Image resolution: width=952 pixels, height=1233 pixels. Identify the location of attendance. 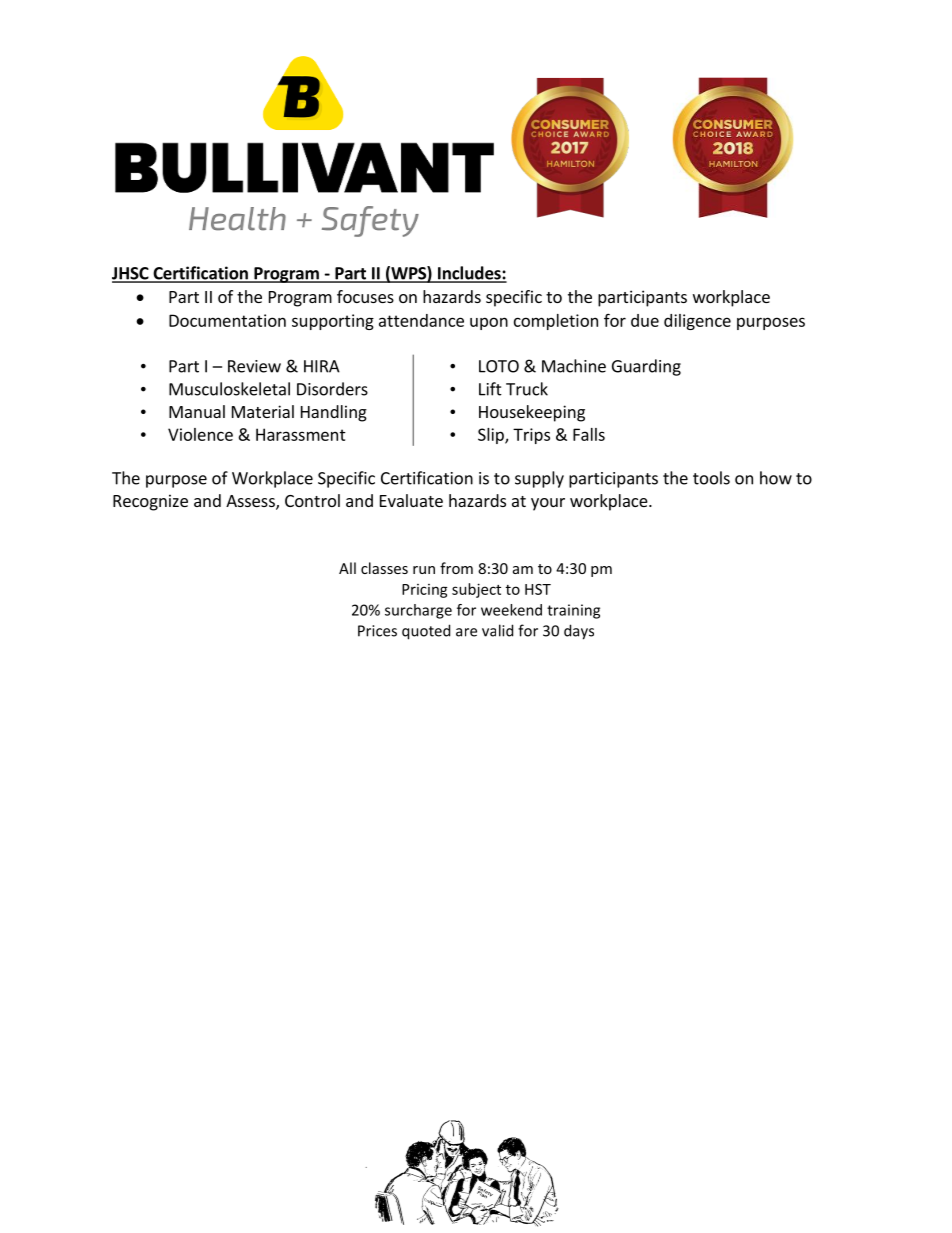
(421, 320).
